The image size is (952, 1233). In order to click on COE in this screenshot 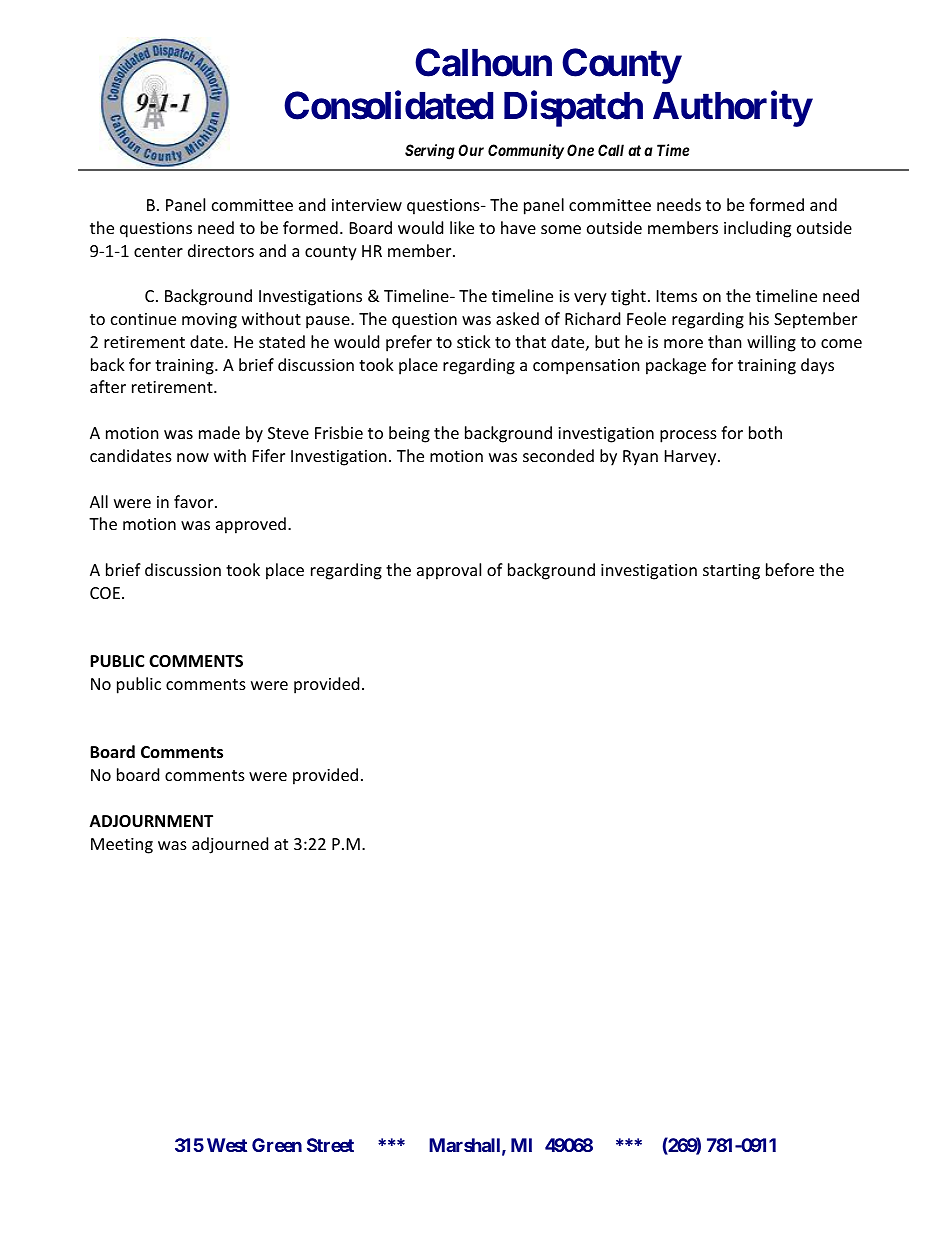, I will do `click(105, 593)`.
